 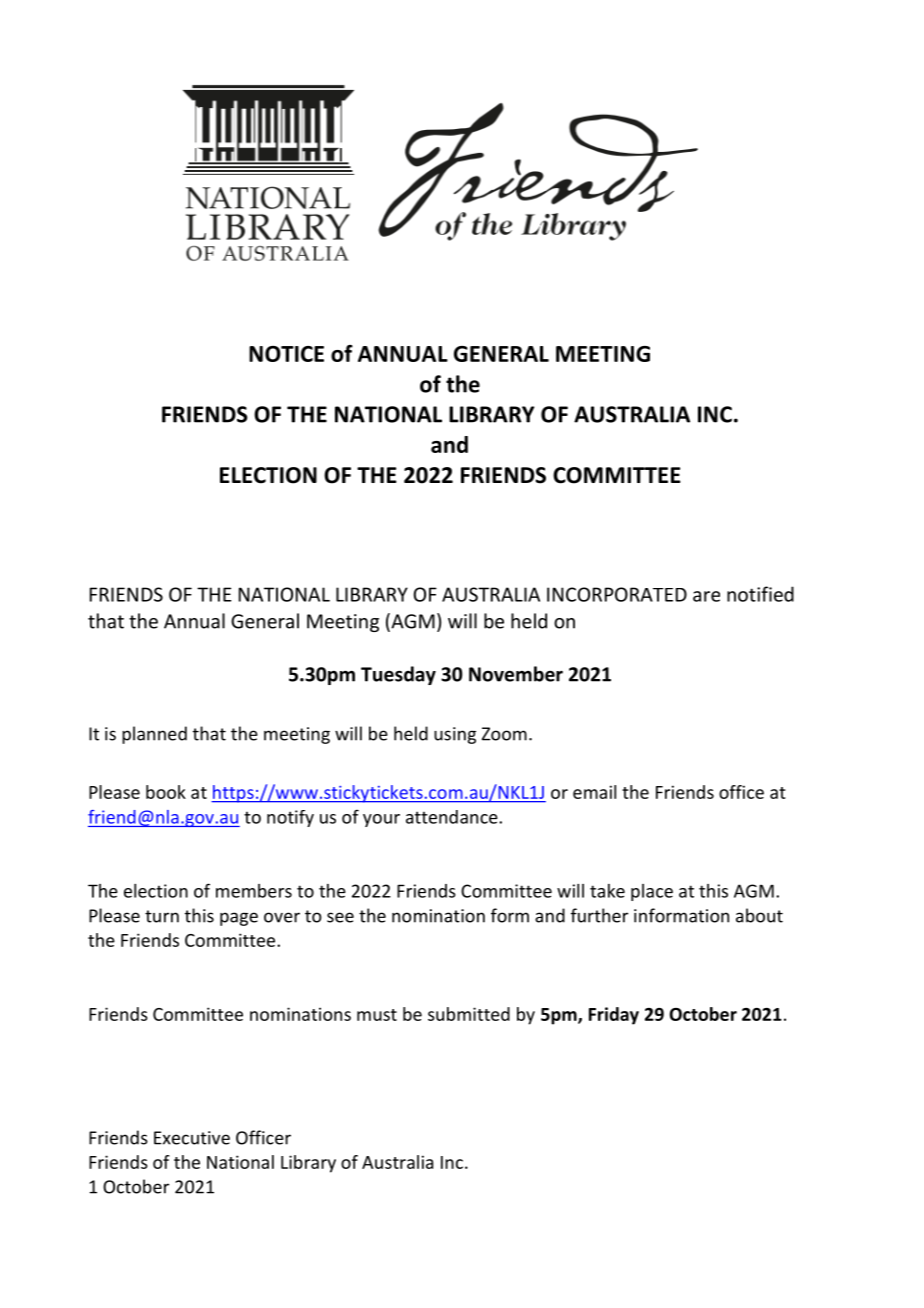 I want to click on place, so click(x=652, y=892).
